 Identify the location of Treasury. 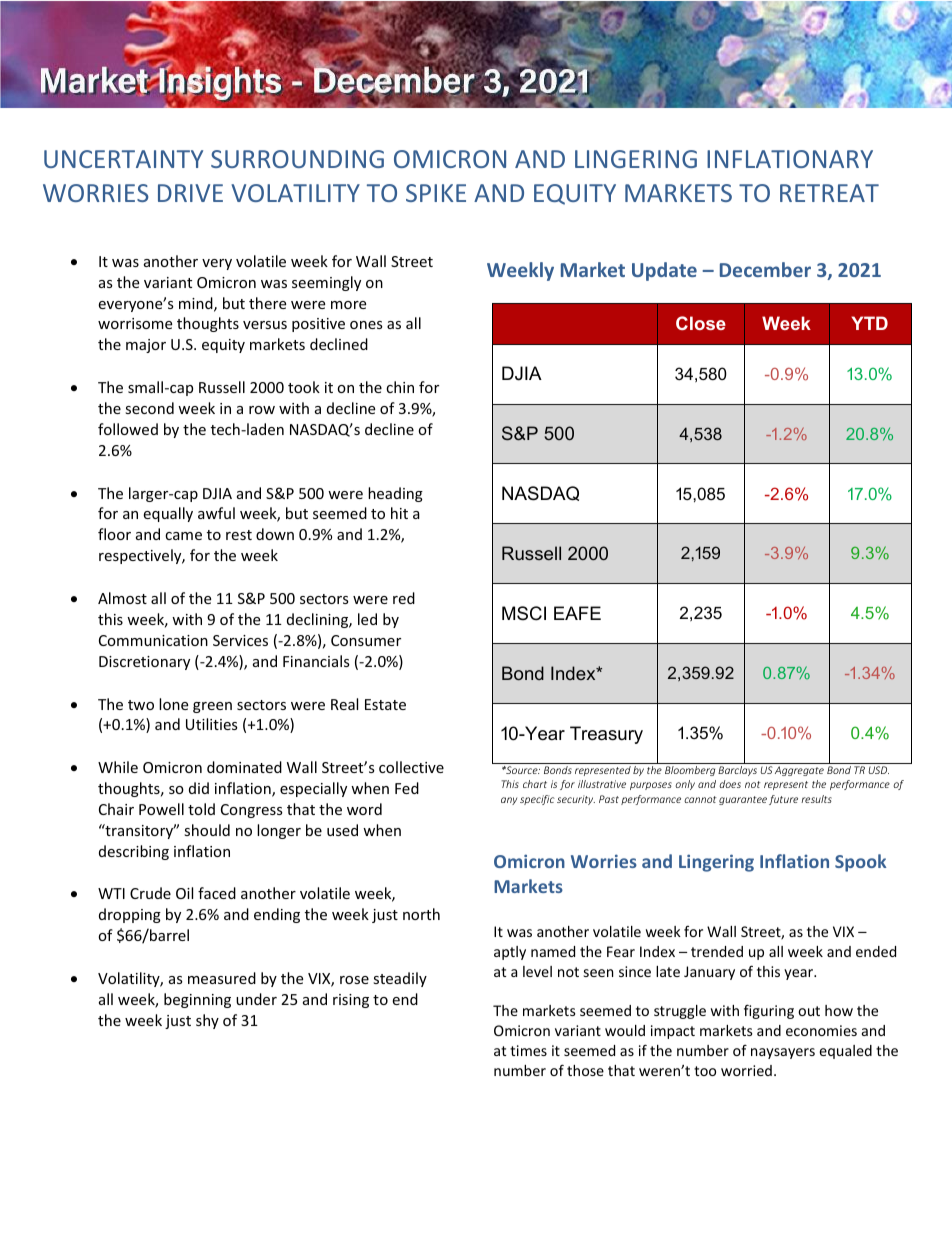
(606, 735).
